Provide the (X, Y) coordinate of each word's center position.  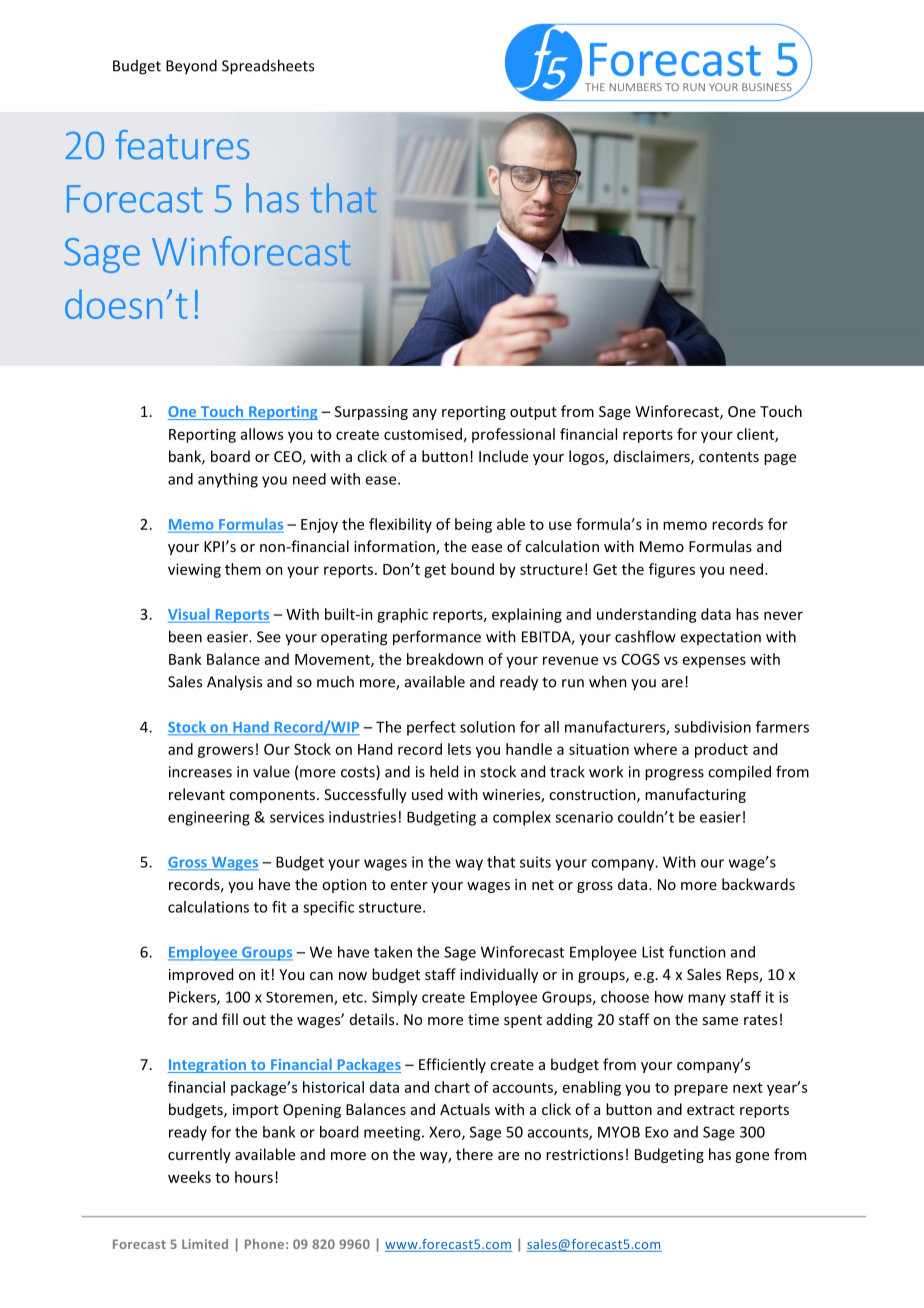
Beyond (191, 67)
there (474, 1154)
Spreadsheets (268, 67)
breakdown (445, 659)
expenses (714, 662)
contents (729, 457)
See (269, 637)
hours (254, 1177)
